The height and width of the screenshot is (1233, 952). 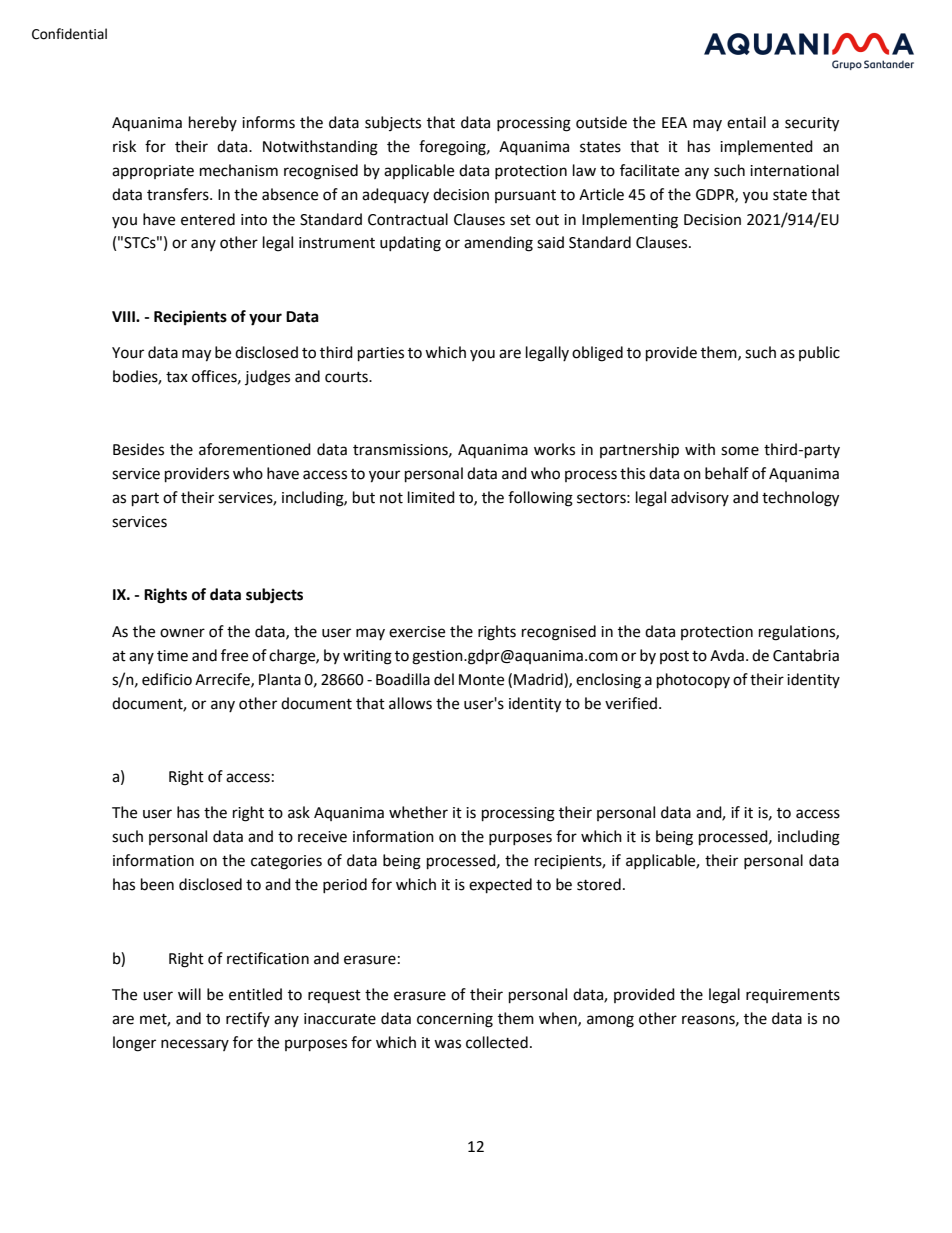 What do you see at coordinates (599, 884) in the screenshot?
I see `stored` at bounding box center [599, 884].
